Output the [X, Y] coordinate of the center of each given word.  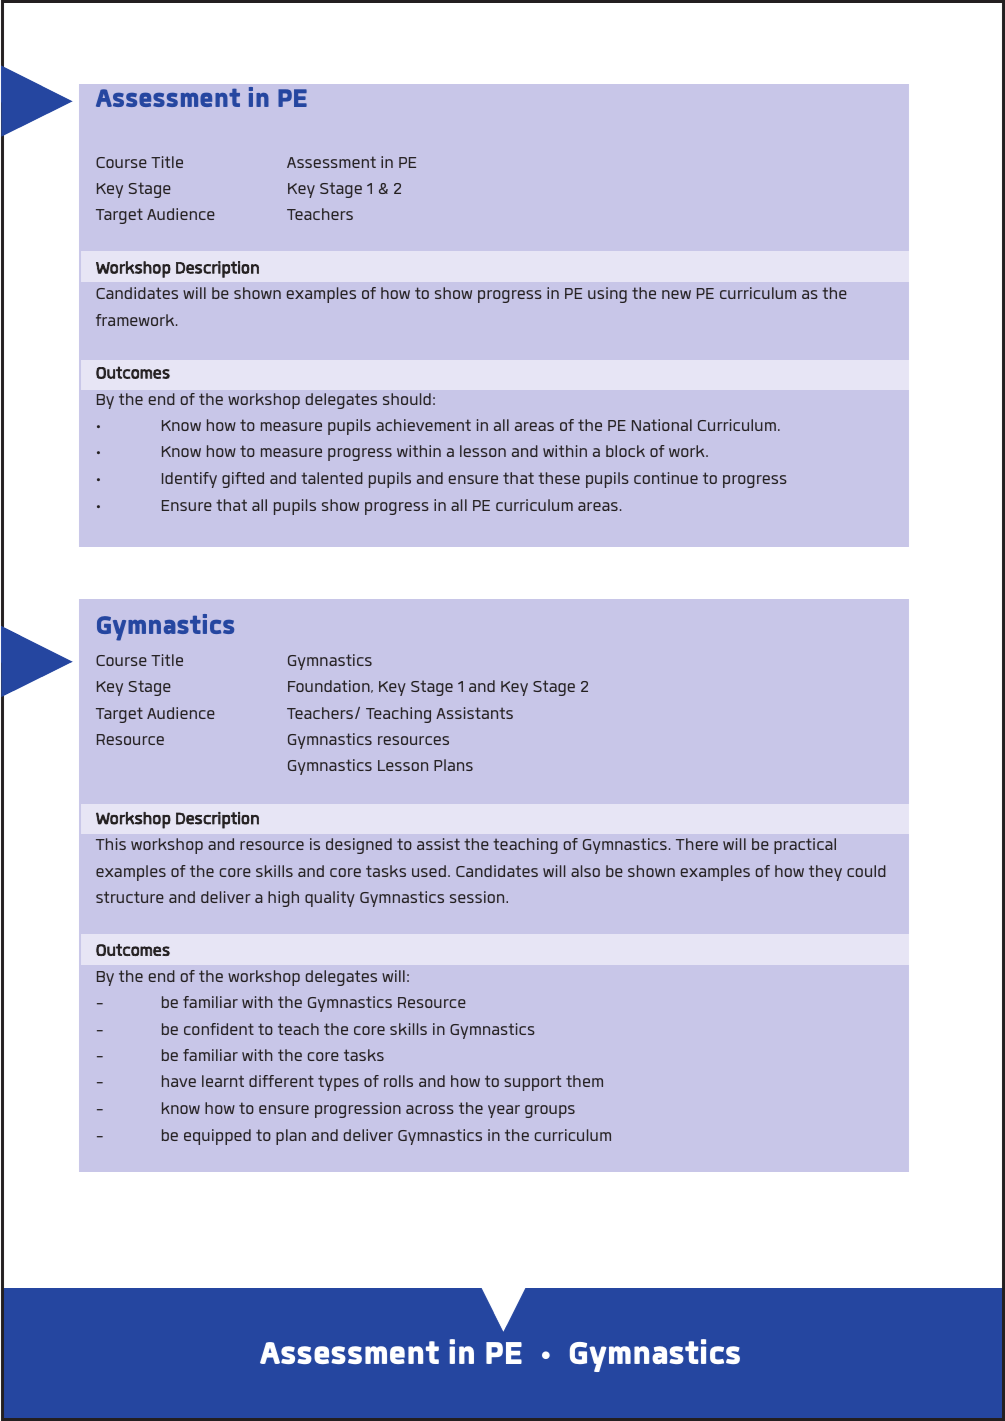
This [111, 844]
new [676, 294]
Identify [189, 480]
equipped [217, 1137]
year [504, 1111]
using [607, 295]
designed [359, 846]
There [697, 844]
